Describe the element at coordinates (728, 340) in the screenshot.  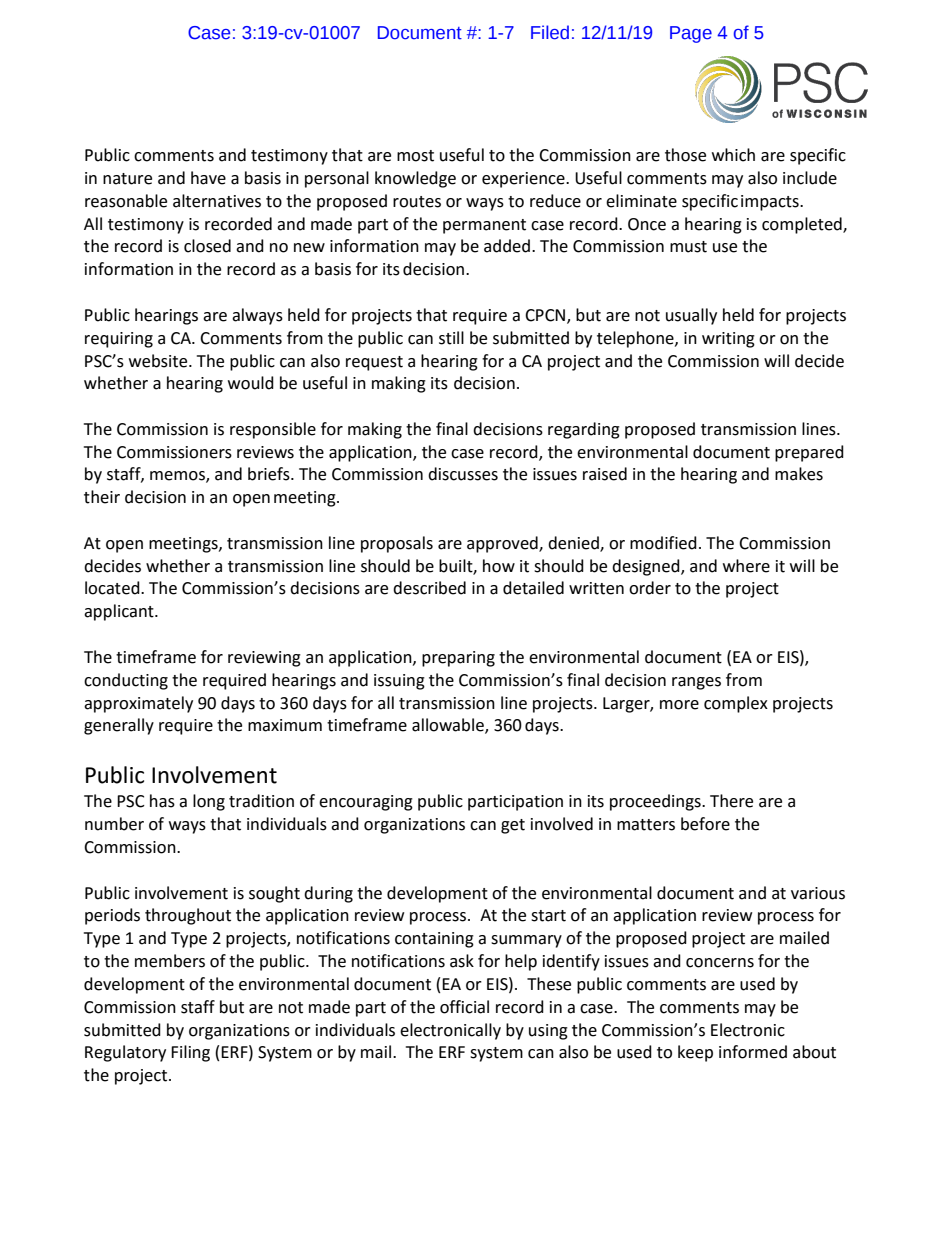
I see `writing` at that location.
